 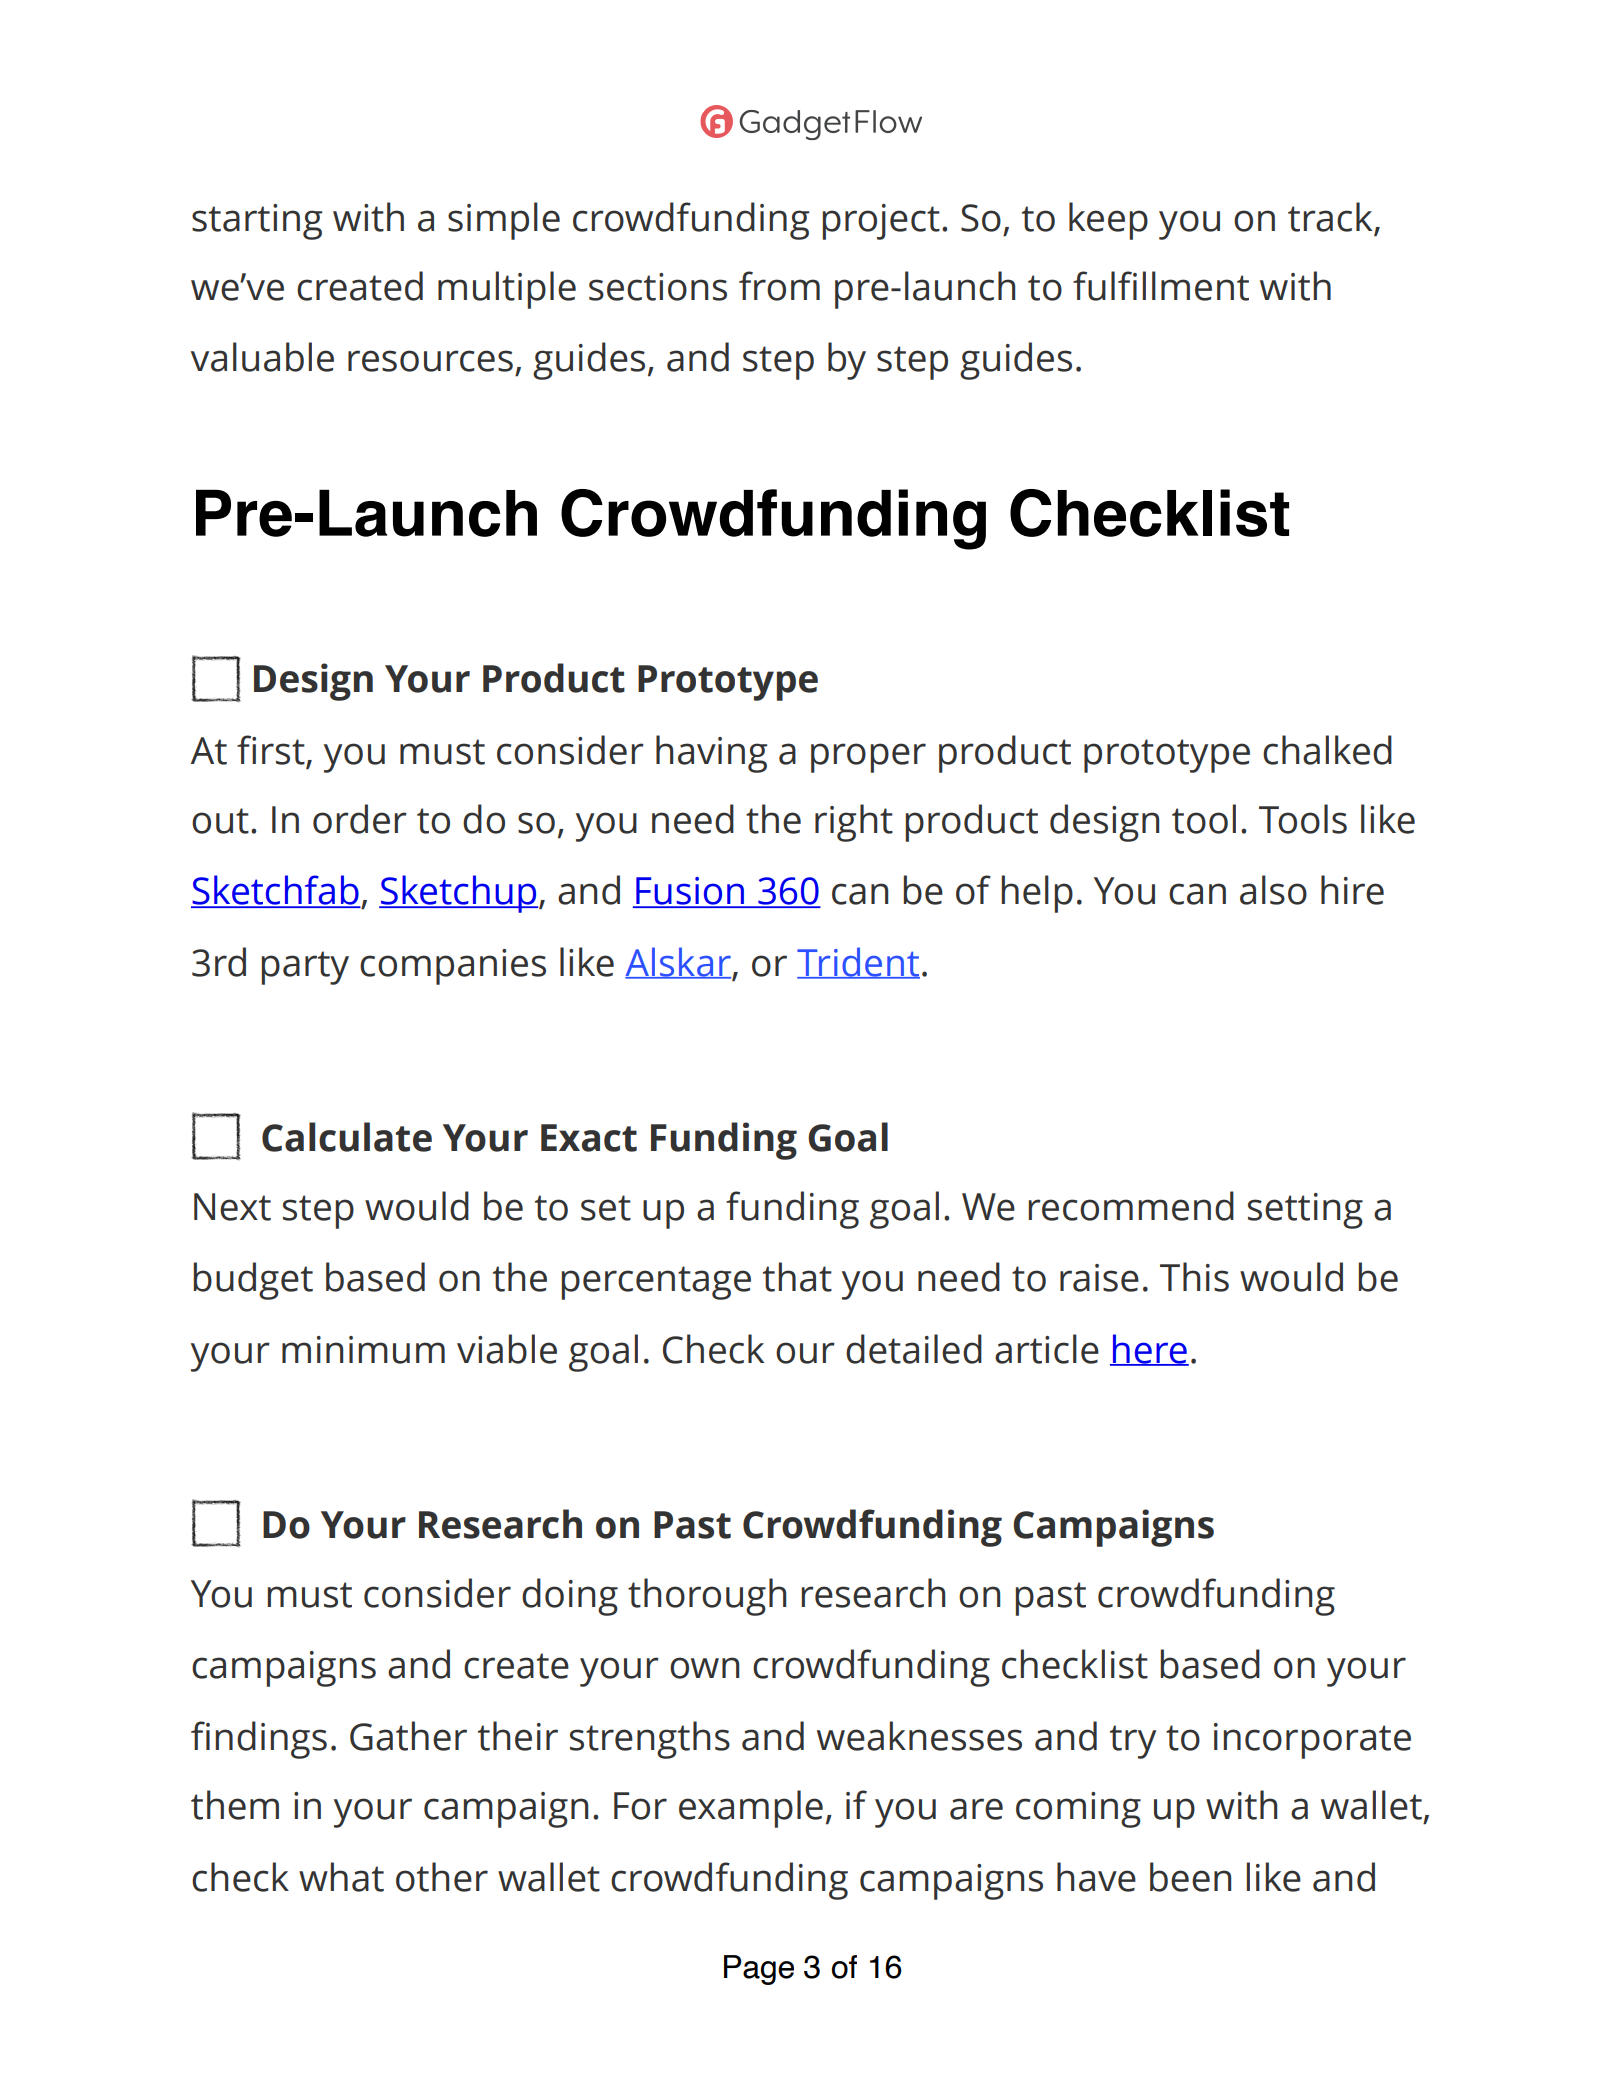 I want to click on keep, so click(x=1108, y=221).
